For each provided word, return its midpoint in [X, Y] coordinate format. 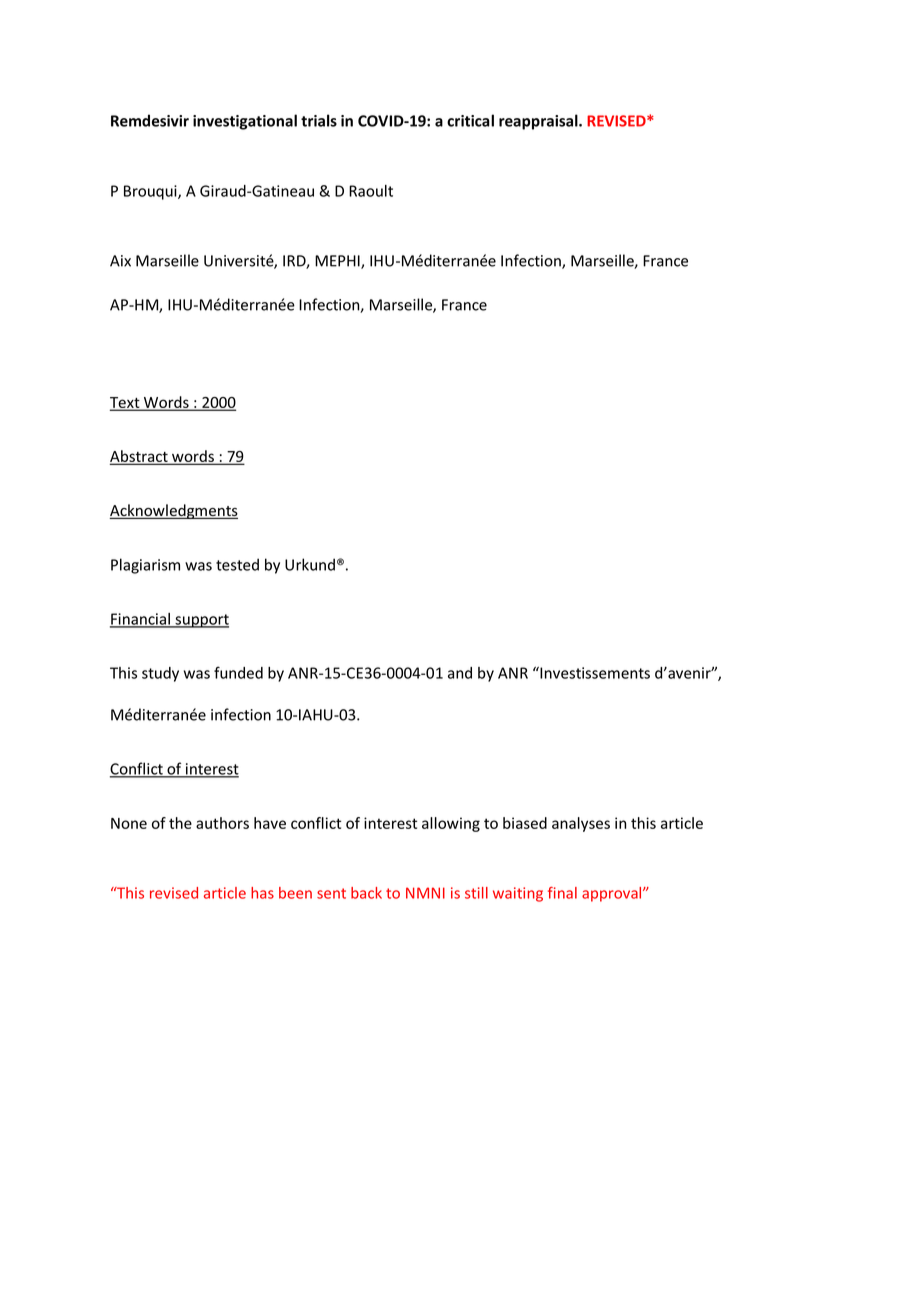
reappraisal [539, 122]
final [562, 893]
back [366, 893]
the [180, 823]
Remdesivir [150, 120]
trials [319, 120]
